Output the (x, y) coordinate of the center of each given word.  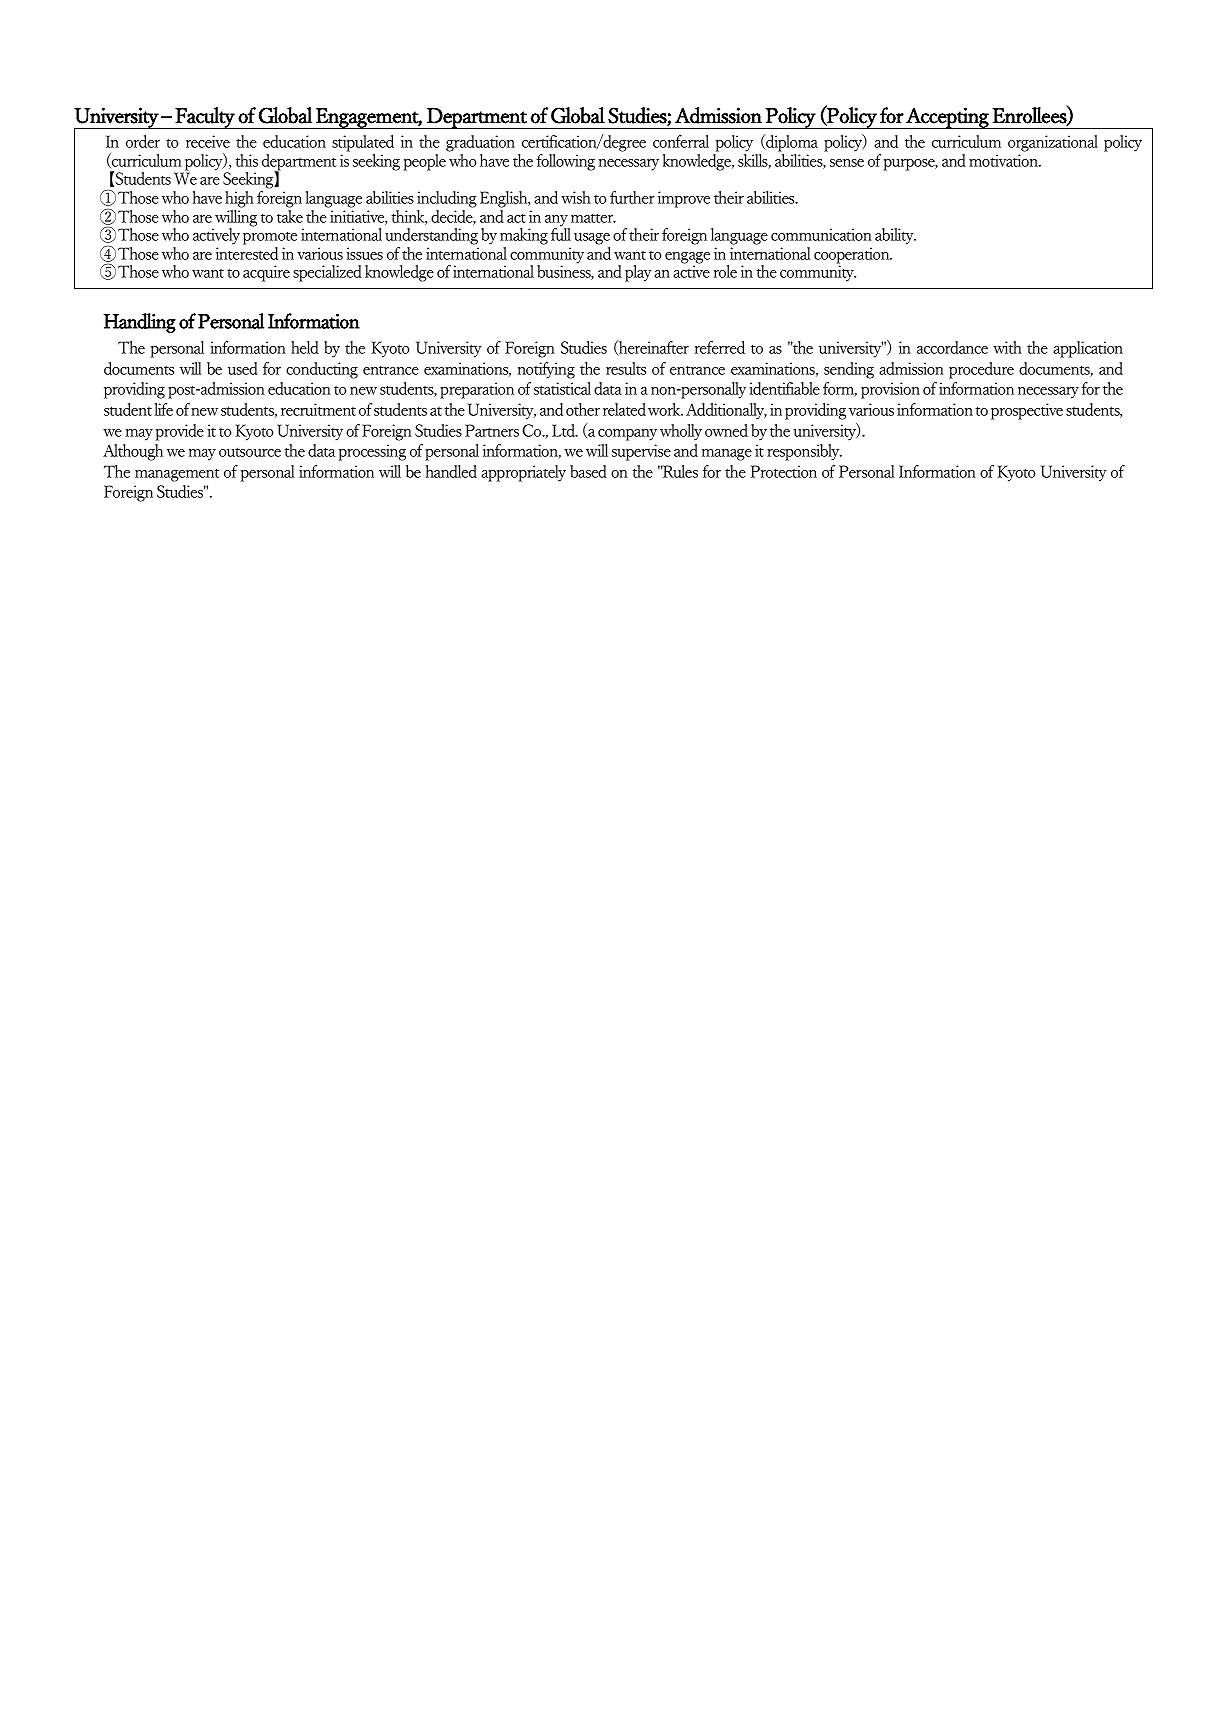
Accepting (947, 118)
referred (720, 347)
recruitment (318, 409)
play (638, 273)
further (632, 197)
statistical (562, 388)
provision (890, 390)
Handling (140, 323)
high (239, 199)
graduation (480, 145)
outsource (250, 452)
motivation (1004, 160)
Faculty (205, 118)
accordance (952, 347)
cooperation (853, 256)
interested (247, 253)
